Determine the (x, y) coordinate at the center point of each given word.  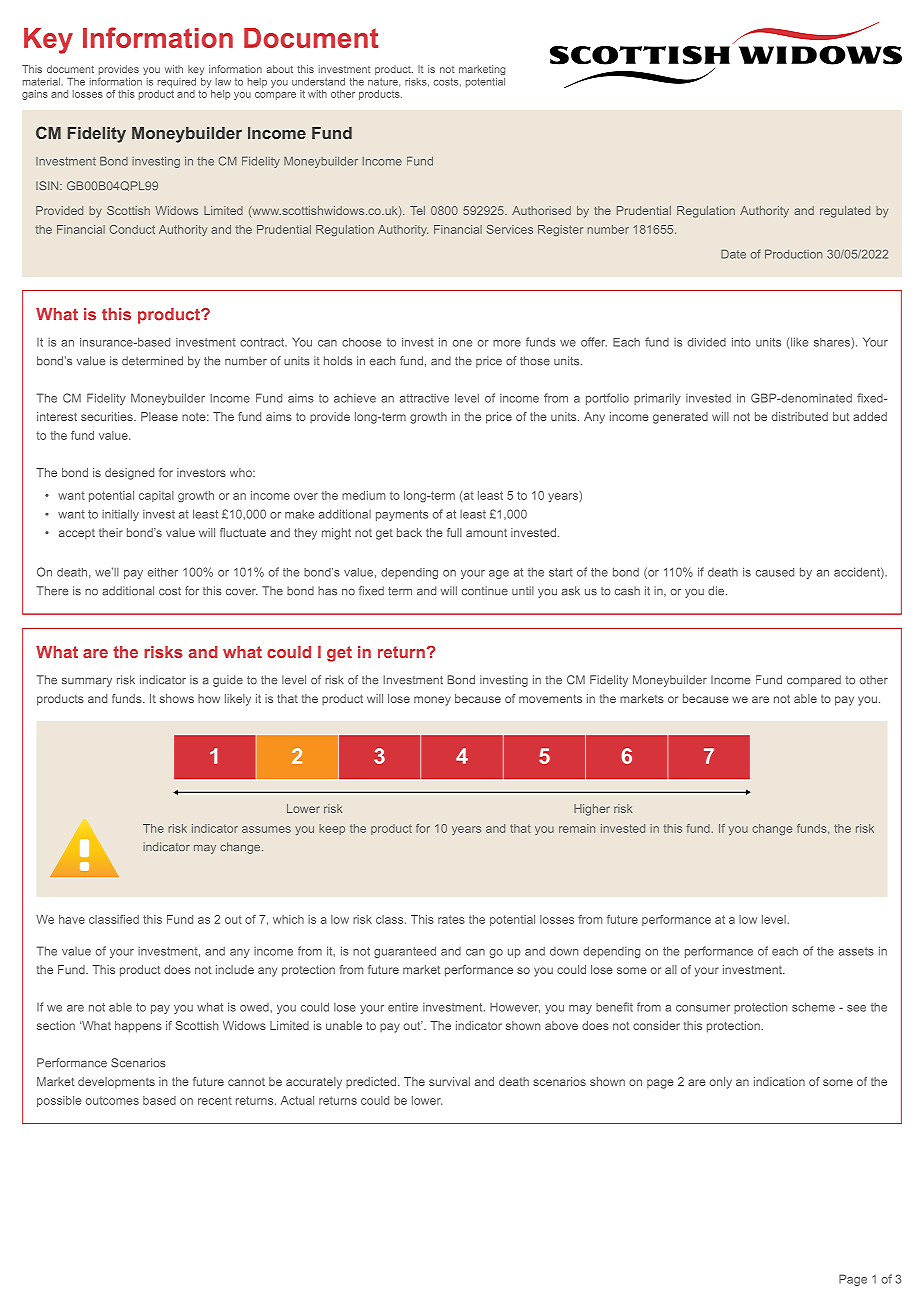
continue (485, 591)
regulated (845, 212)
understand (318, 82)
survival (449, 1081)
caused (775, 572)
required (177, 83)
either (163, 572)
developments (116, 1083)
